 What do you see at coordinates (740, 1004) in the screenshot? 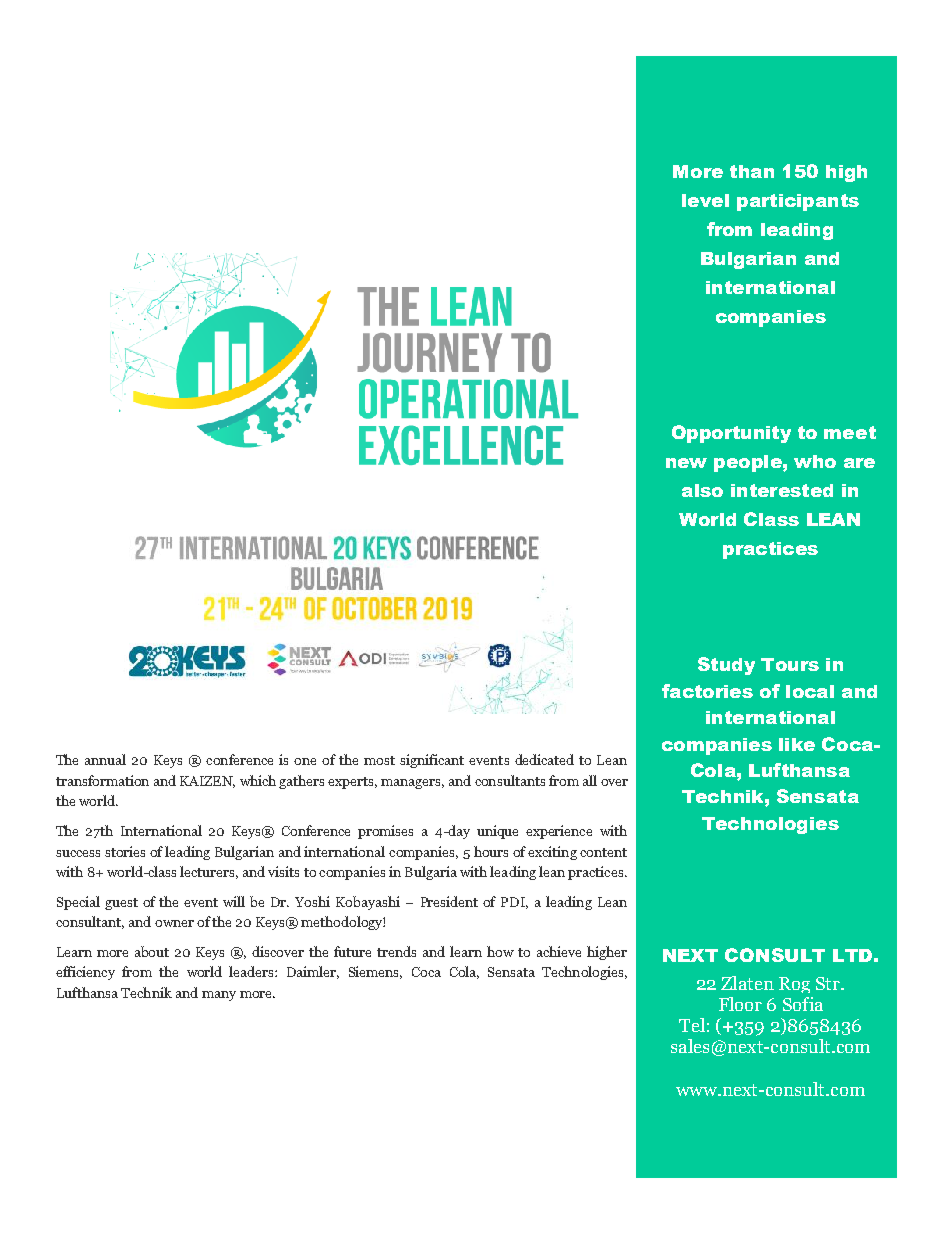
I see `Floor` at bounding box center [740, 1004].
